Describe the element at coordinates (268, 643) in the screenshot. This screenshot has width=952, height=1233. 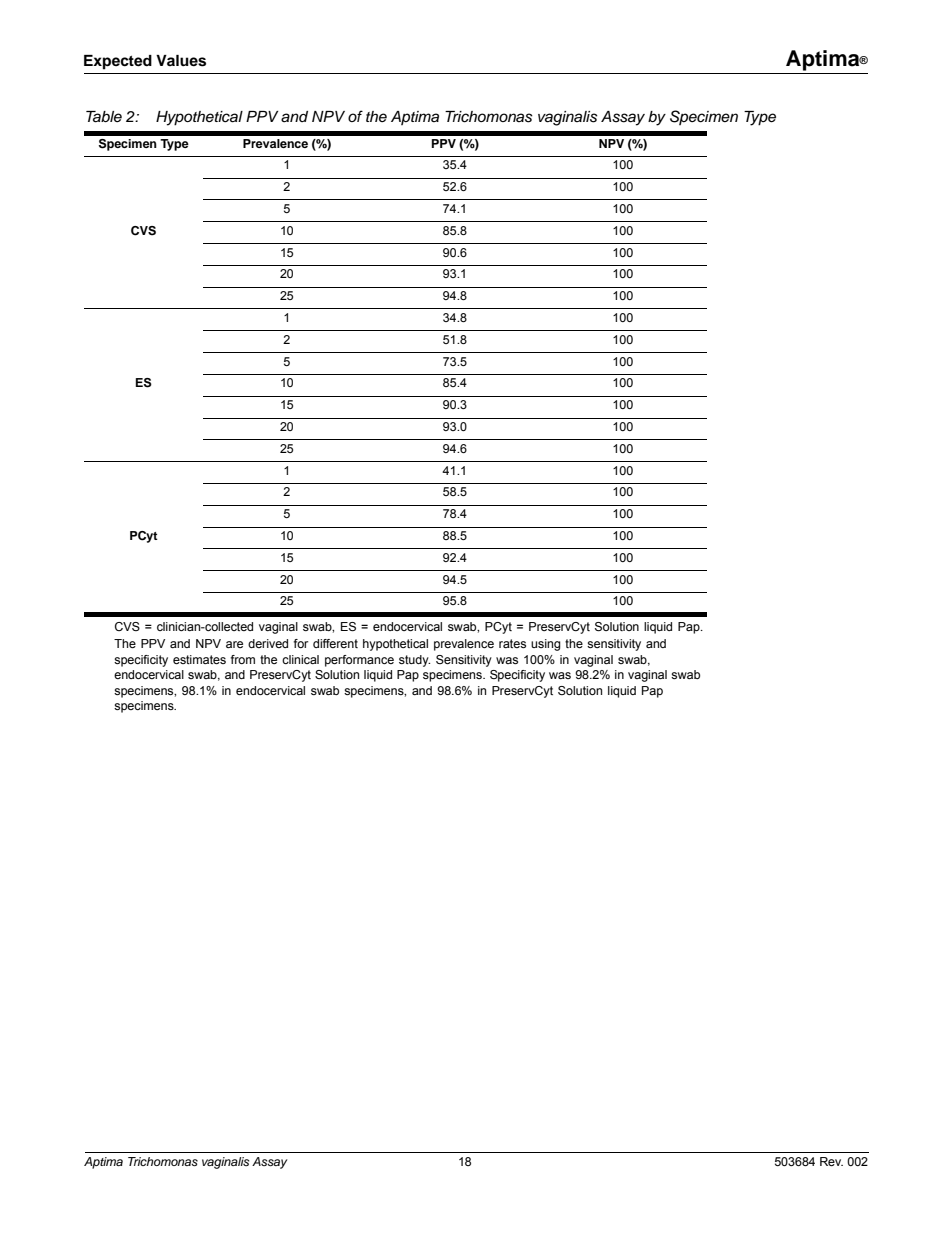
I see `derived` at that location.
